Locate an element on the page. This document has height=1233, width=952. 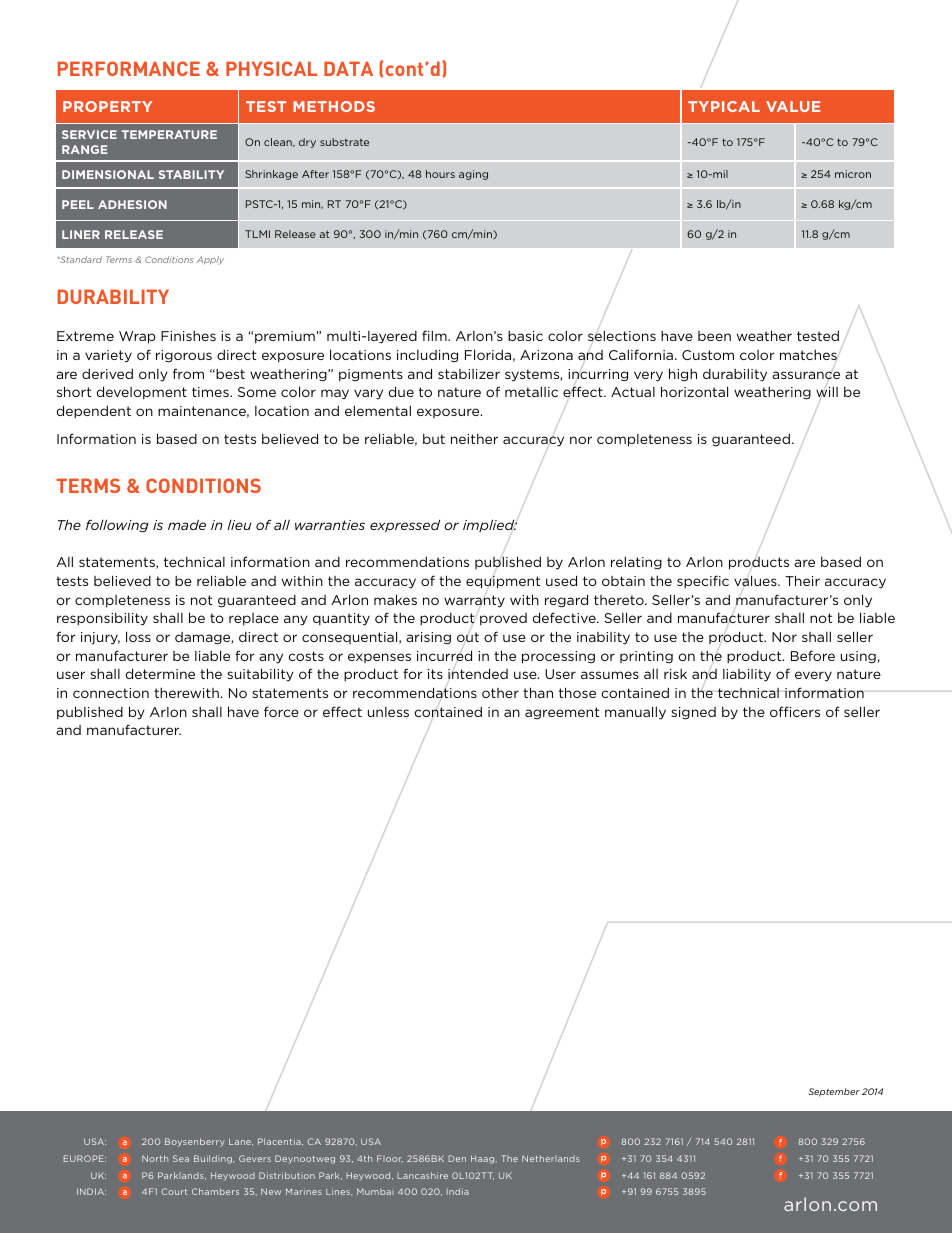
connection is located at coordinates (111, 693).
